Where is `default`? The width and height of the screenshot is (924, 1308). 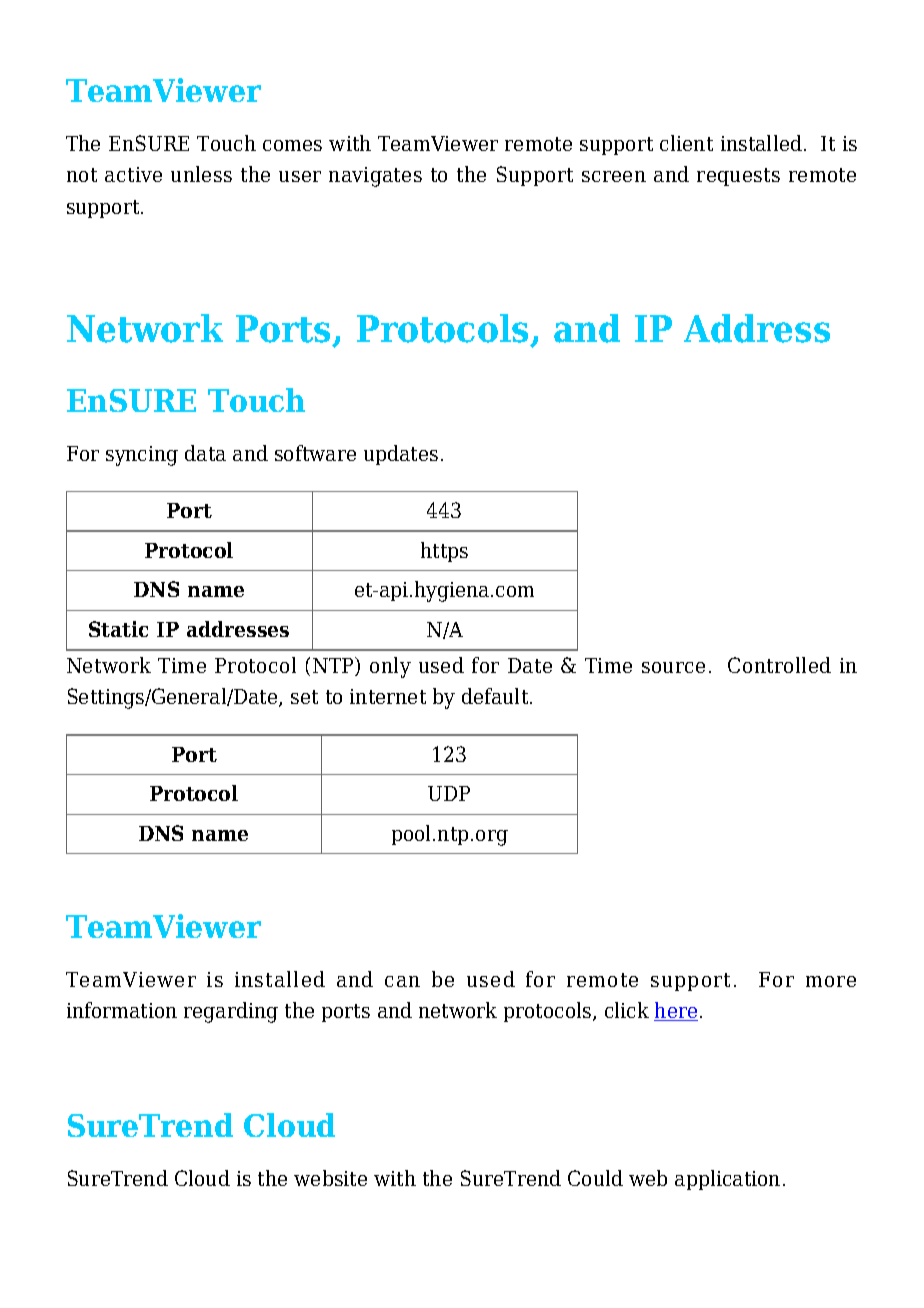 default is located at coordinates (496, 696).
